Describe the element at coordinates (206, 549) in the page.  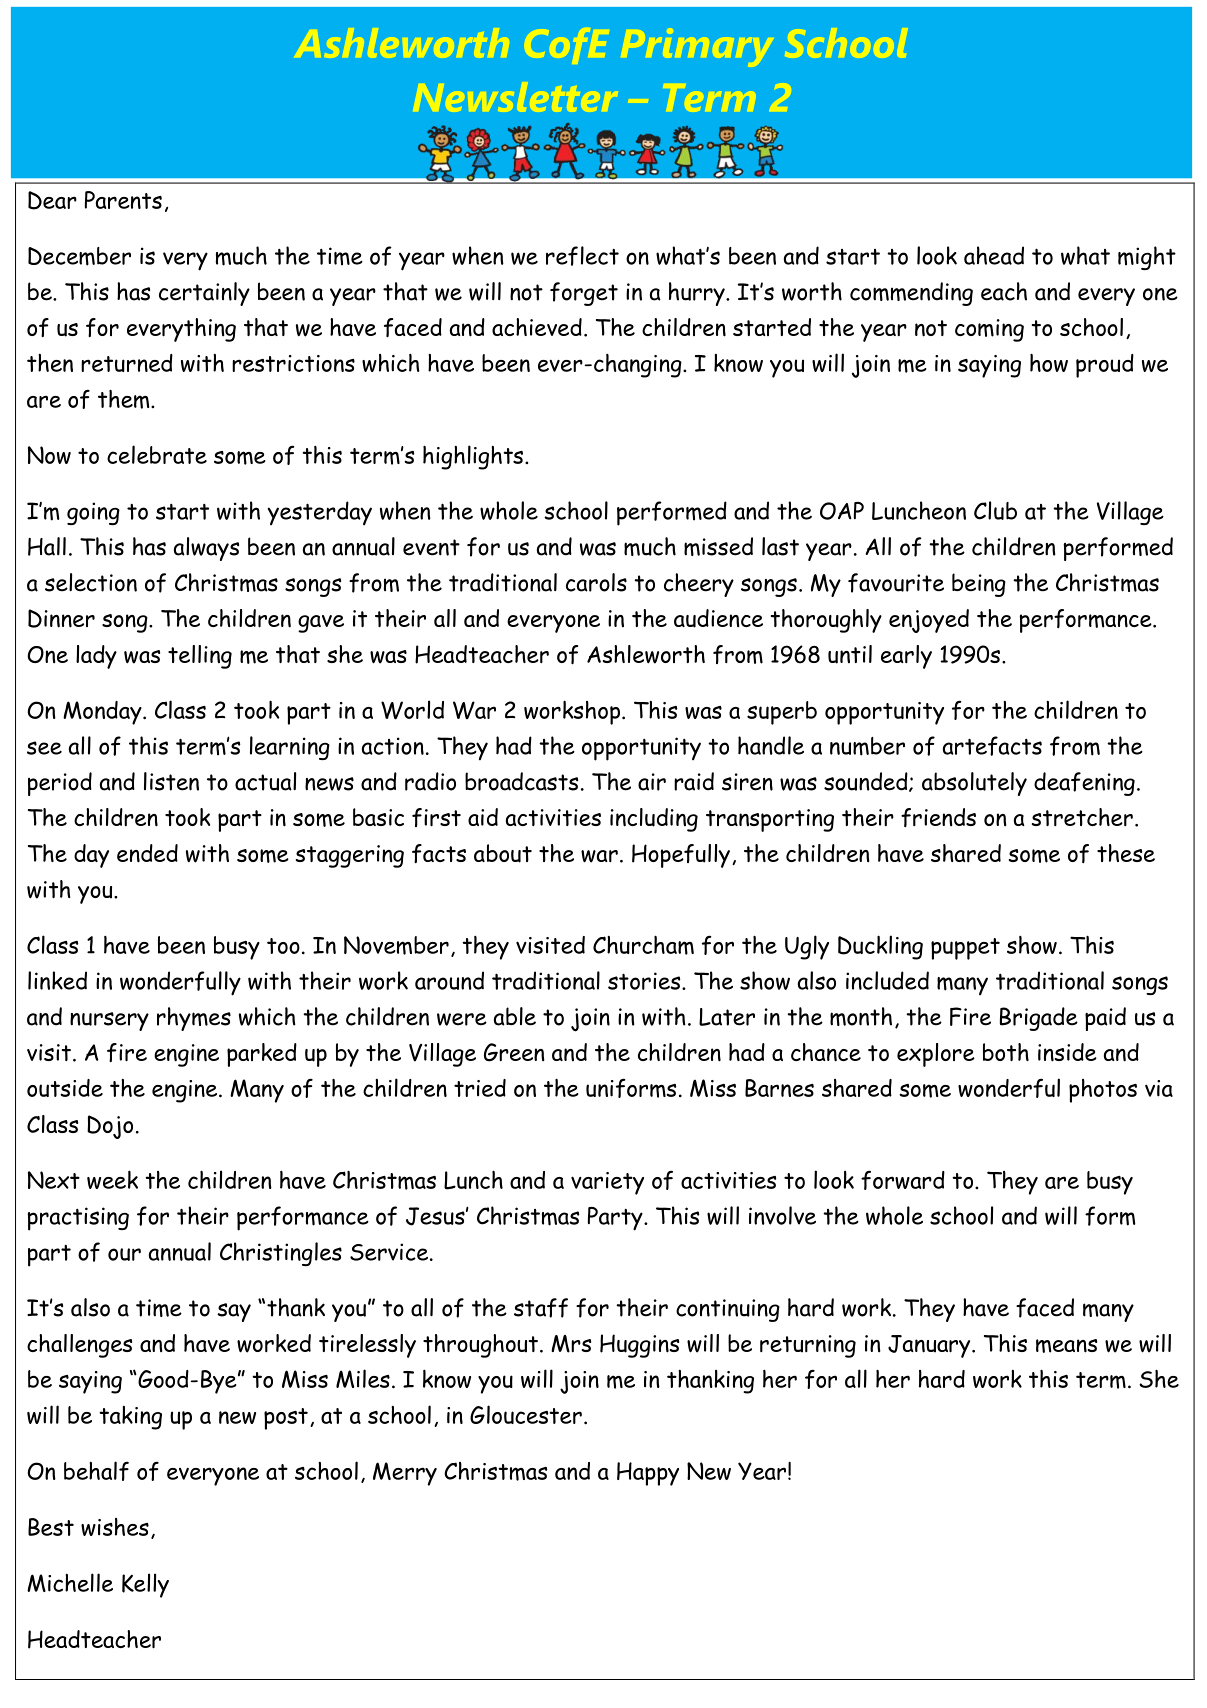
I see `always` at that location.
